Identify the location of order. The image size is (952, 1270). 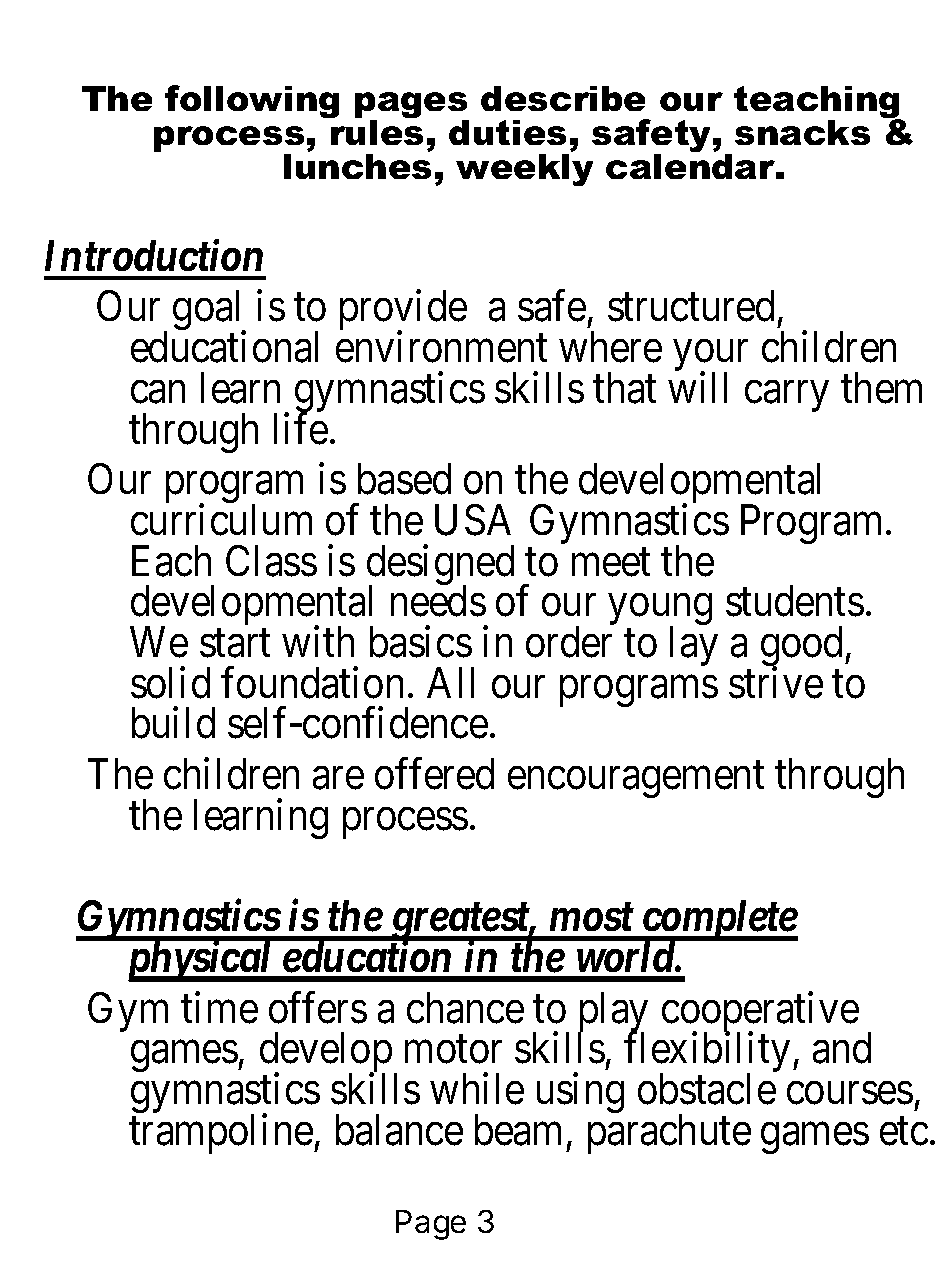
(569, 642).
